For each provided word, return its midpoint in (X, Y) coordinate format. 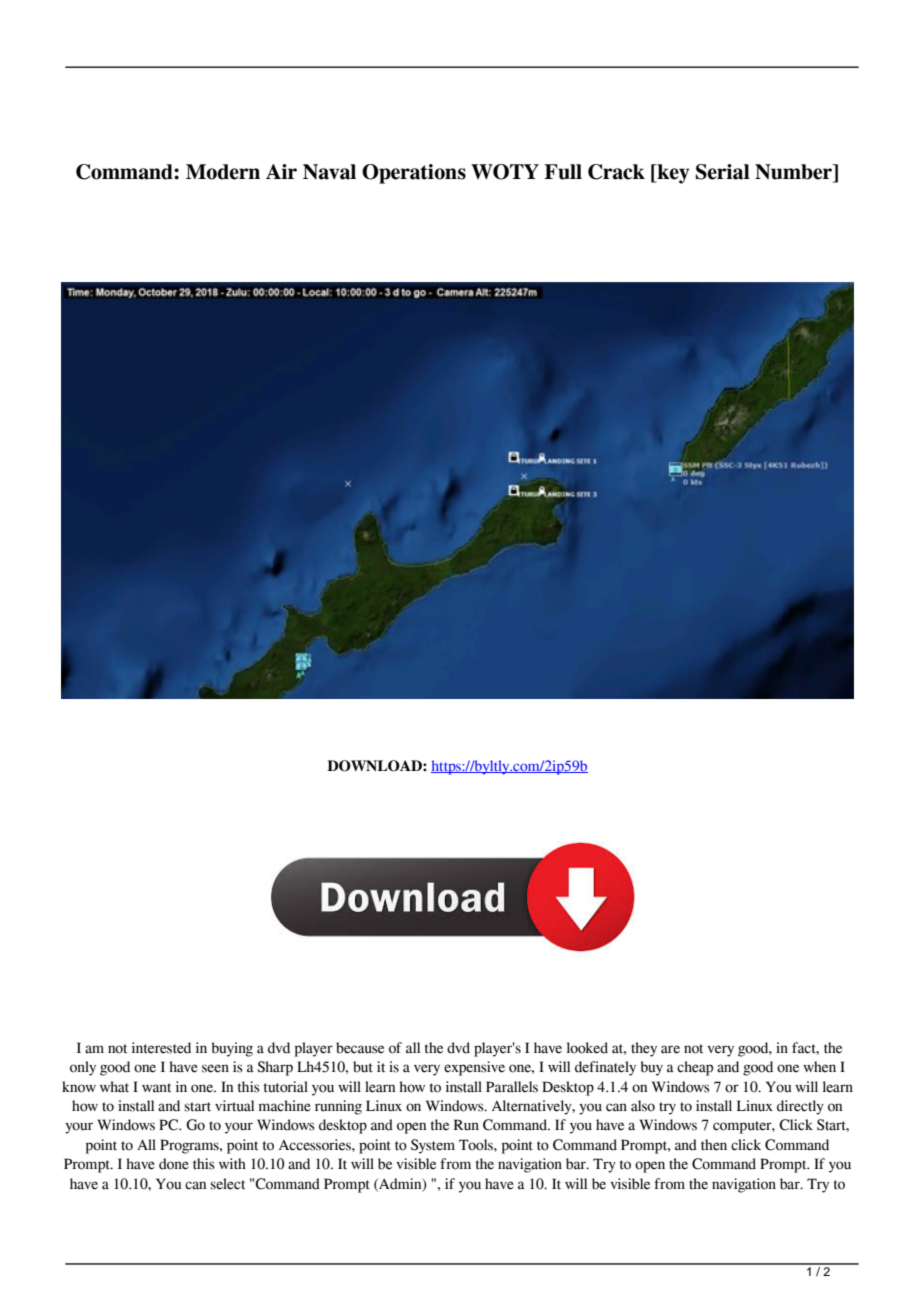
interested (161, 1048)
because (360, 1048)
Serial (723, 172)
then (714, 1145)
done (174, 1164)
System (433, 1146)
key (672, 174)
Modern (223, 172)
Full (563, 172)
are (670, 1049)
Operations (414, 174)
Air (281, 171)
